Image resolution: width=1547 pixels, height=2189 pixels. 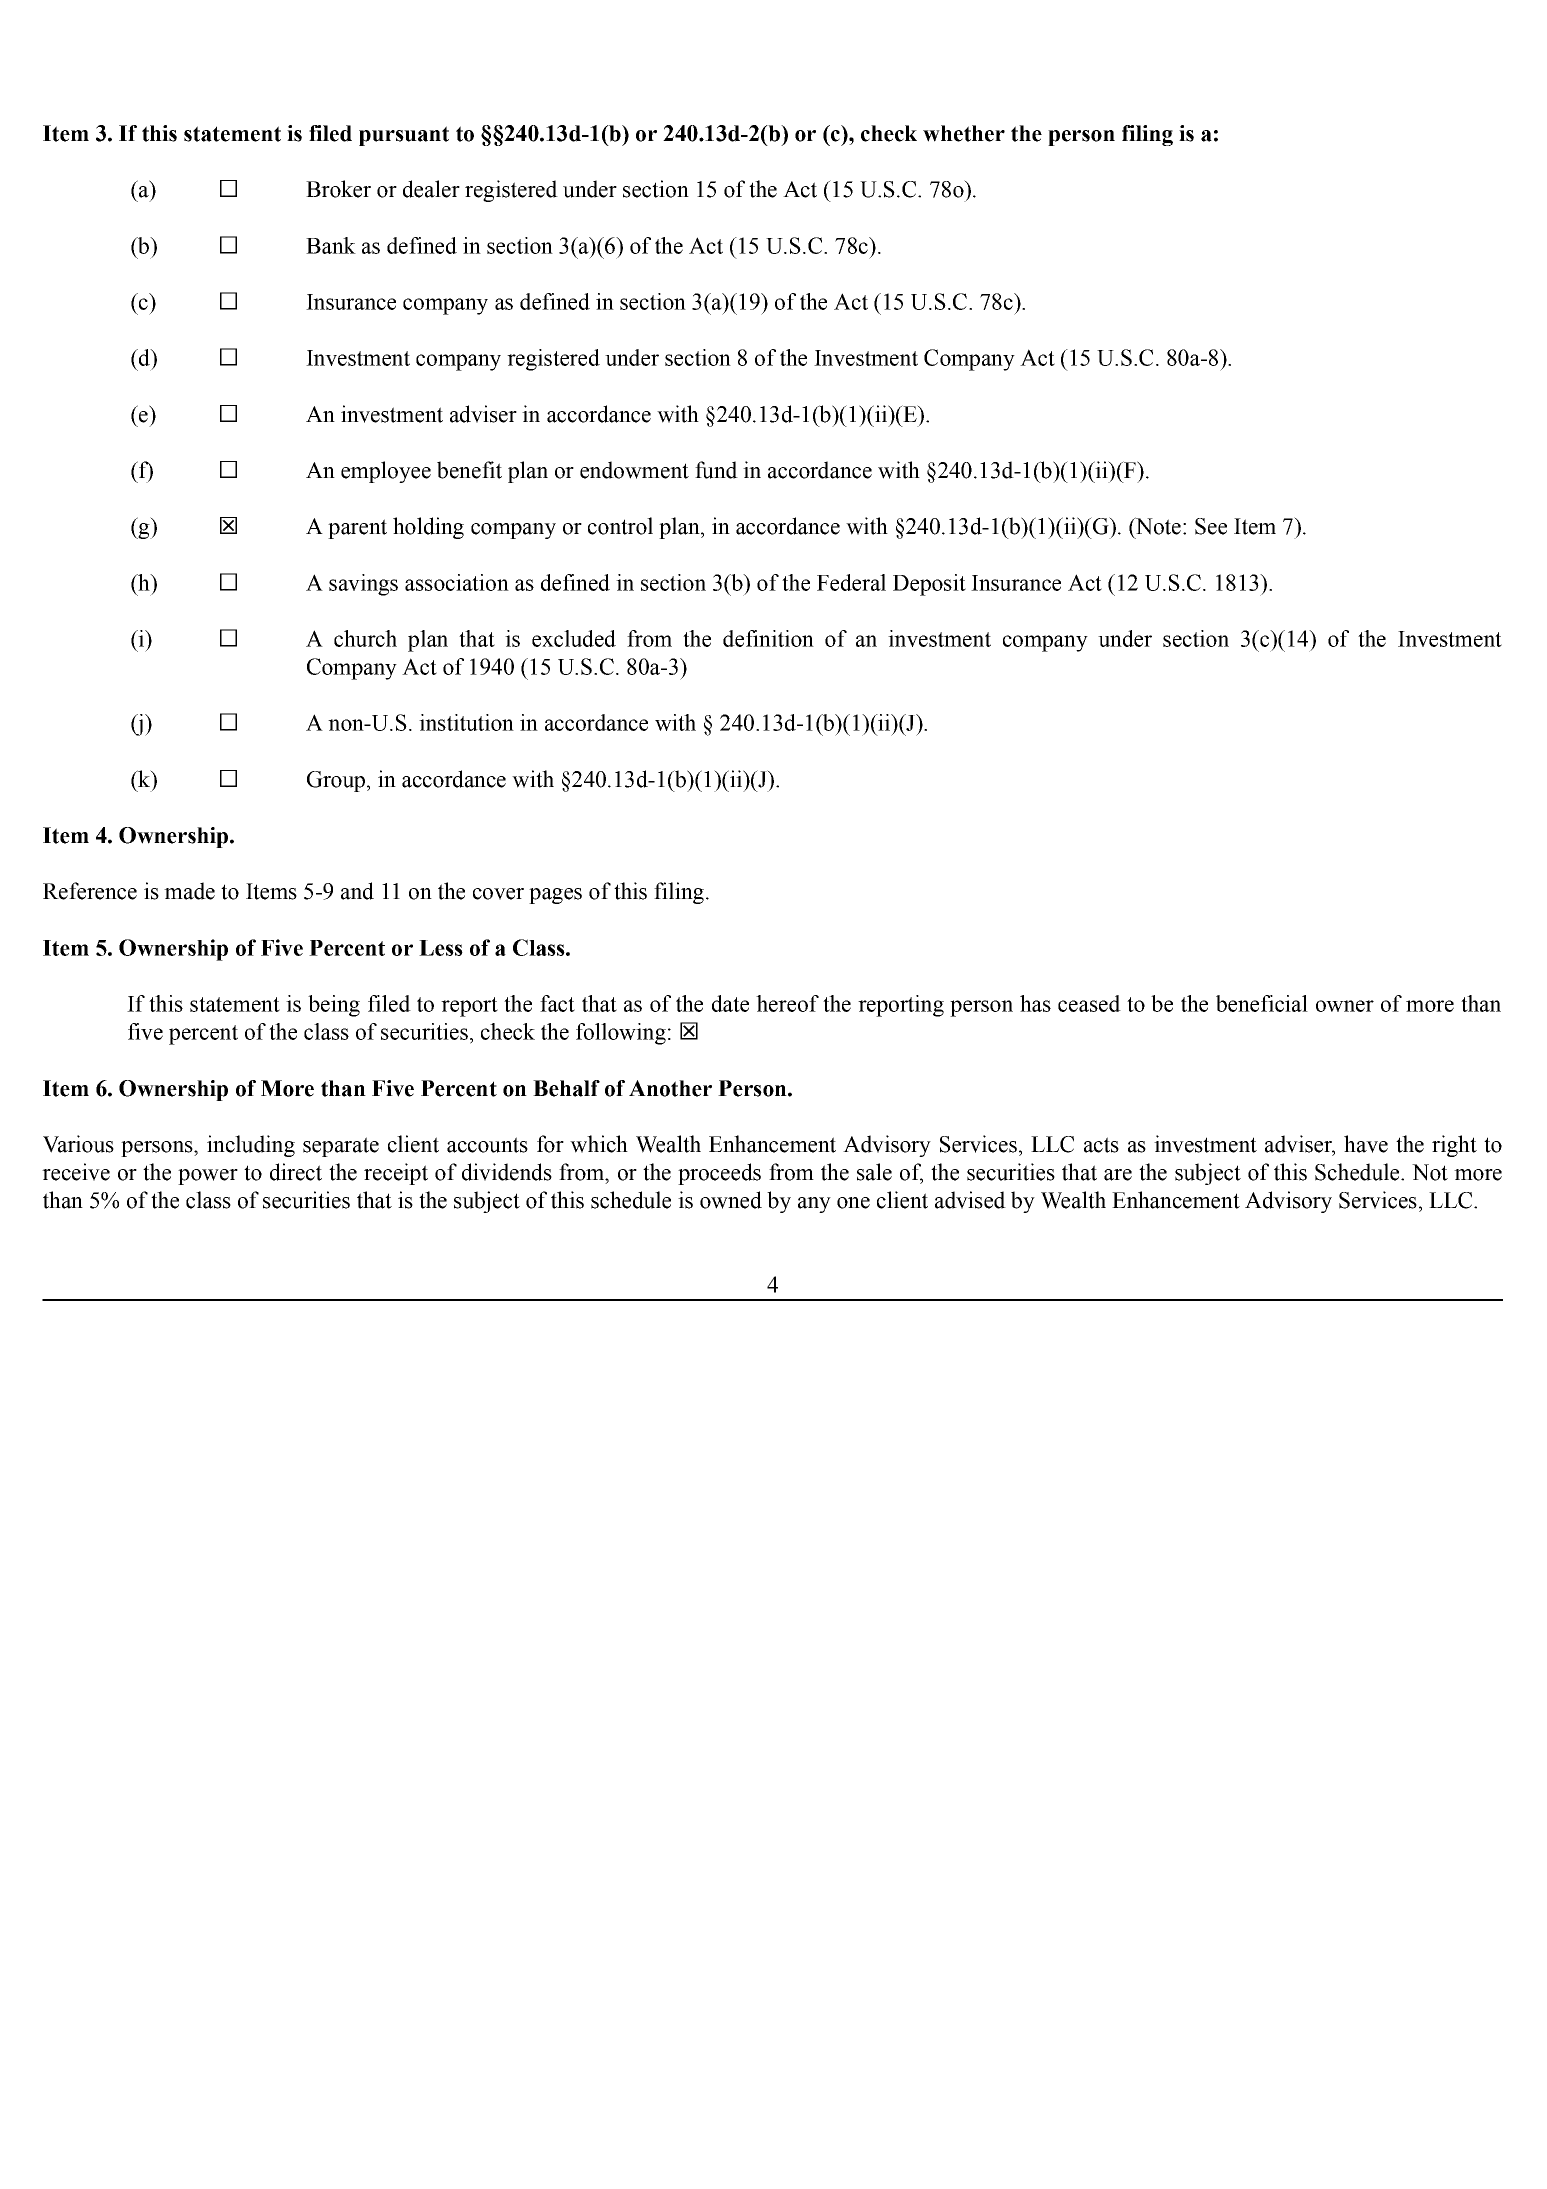 I want to click on made, so click(x=189, y=891).
